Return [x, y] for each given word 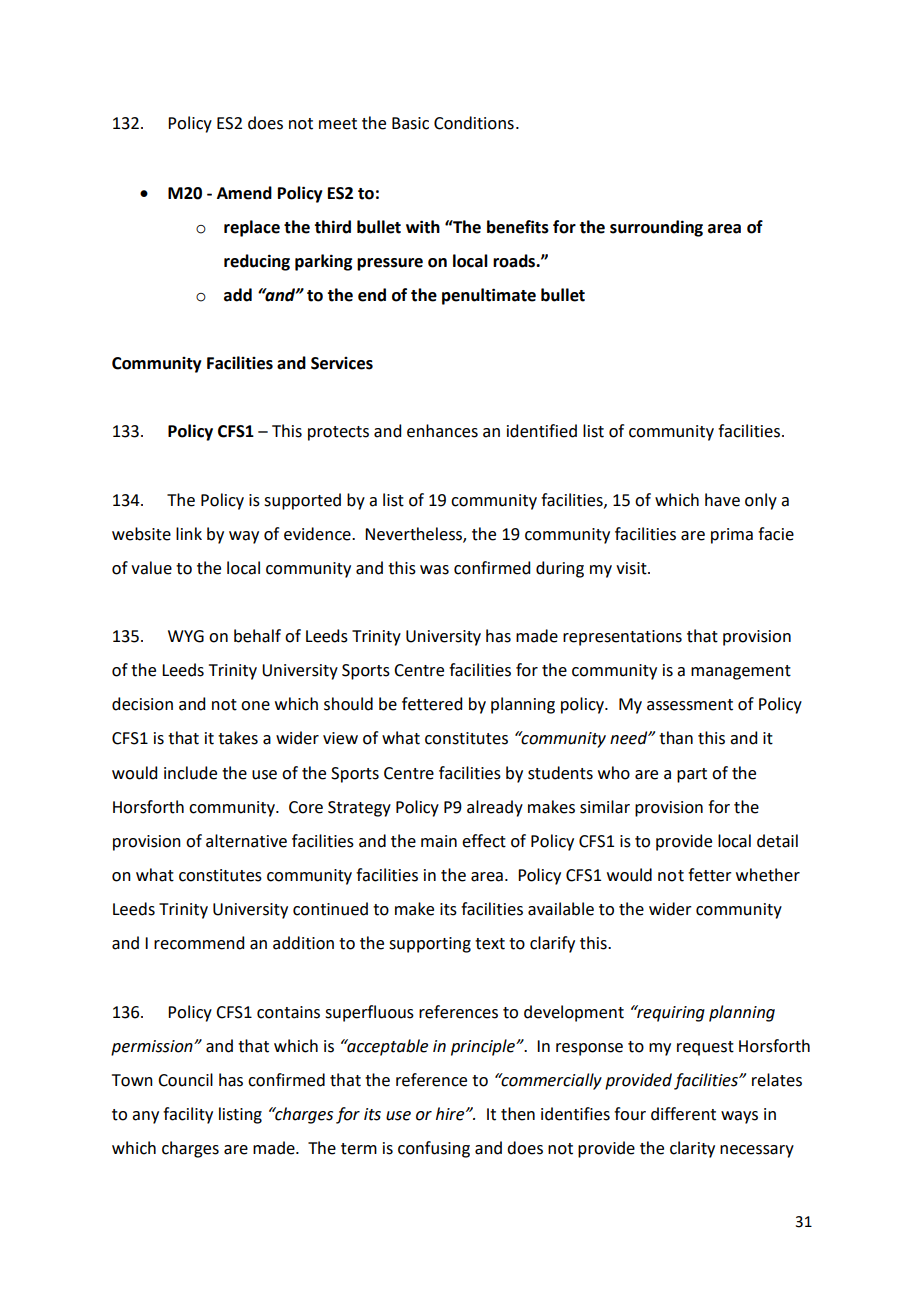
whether [768, 875]
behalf [257, 636]
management [741, 672]
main [439, 841]
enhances [442, 431]
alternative [246, 841]
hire [451, 1114]
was [434, 570]
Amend [244, 193]
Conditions [474, 123]
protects [338, 433]
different [683, 1114]
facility [188, 1115]
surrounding [656, 228]
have [722, 500]
